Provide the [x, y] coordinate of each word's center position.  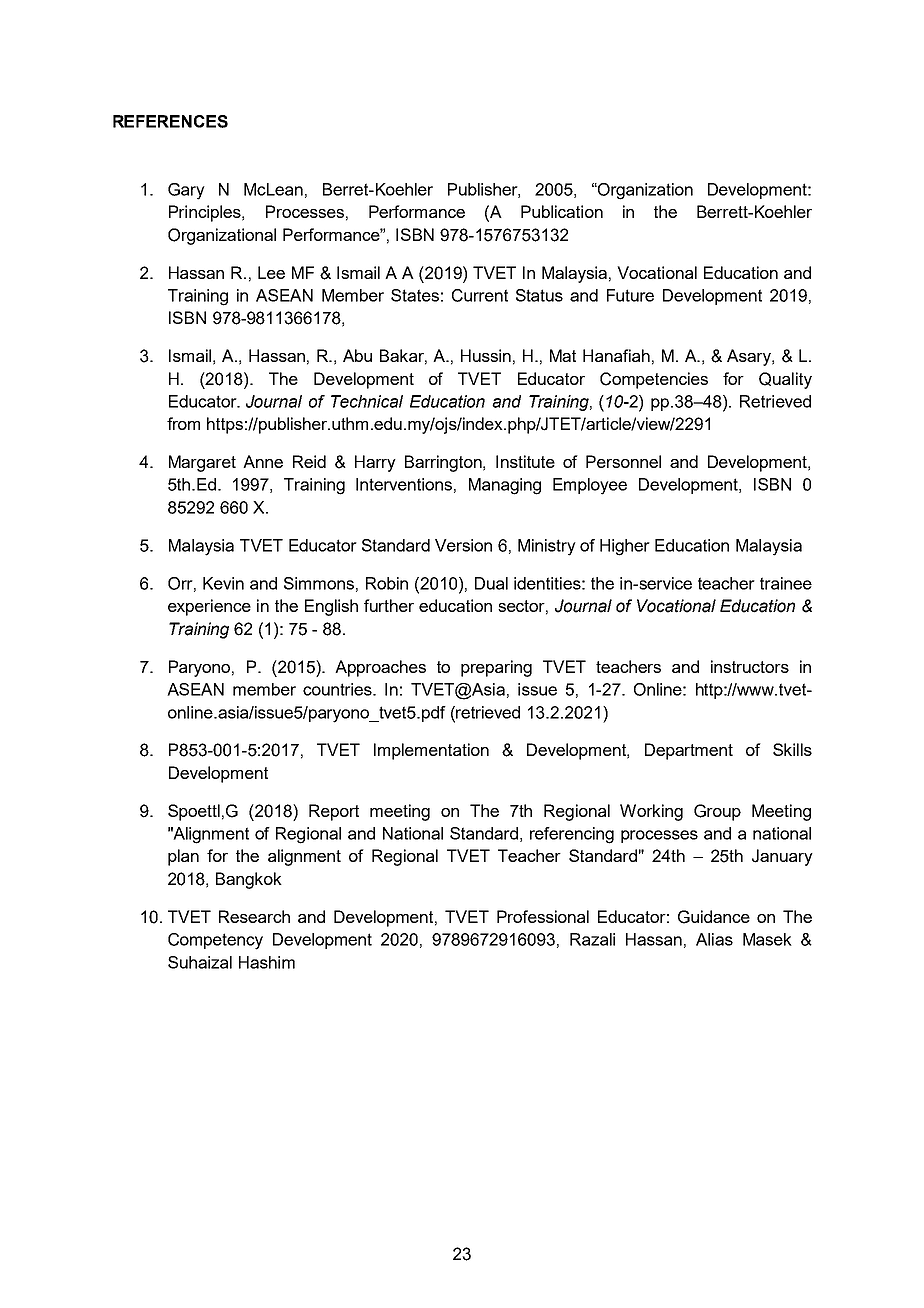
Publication [562, 211]
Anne [263, 461]
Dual [491, 583]
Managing [505, 486]
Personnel [623, 461]
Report [334, 812]
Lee [271, 272]
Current [480, 295]
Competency [215, 941]
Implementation [431, 751]
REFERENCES [170, 121]
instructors [750, 666]
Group [717, 812]
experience [209, 607]
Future [630, 295]
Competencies [654, 380]
